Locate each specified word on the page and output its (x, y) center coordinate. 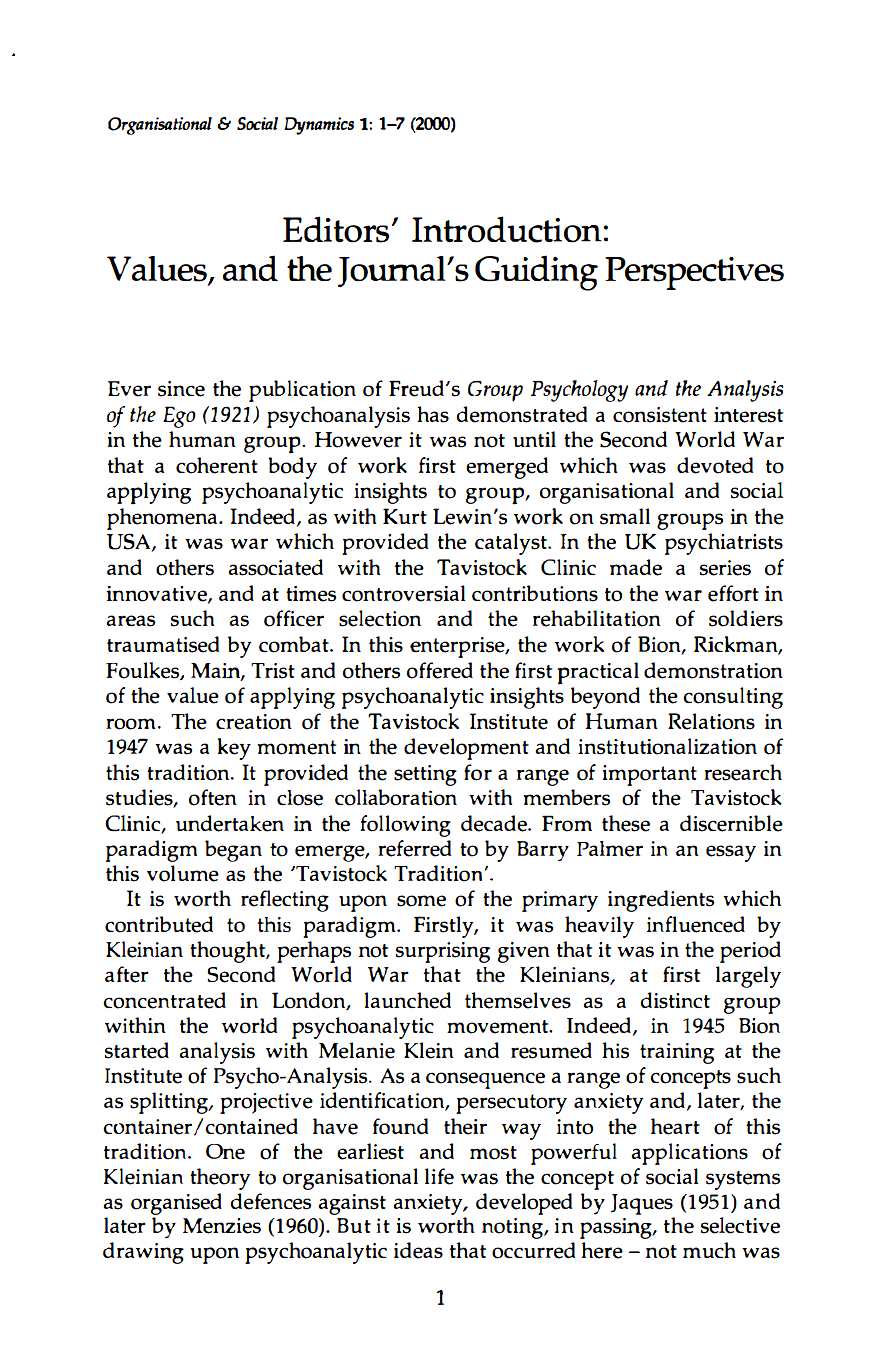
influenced (696, 924)
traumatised (163, 644)
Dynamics (319, 126)
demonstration (713, 670)
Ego (179, 417)
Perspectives (694, 273)
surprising (443, 952)
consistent (660, 415)
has (433, 414)
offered (440, 670)
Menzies (222, 1226)
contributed (159, 924)
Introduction (508, 229)
